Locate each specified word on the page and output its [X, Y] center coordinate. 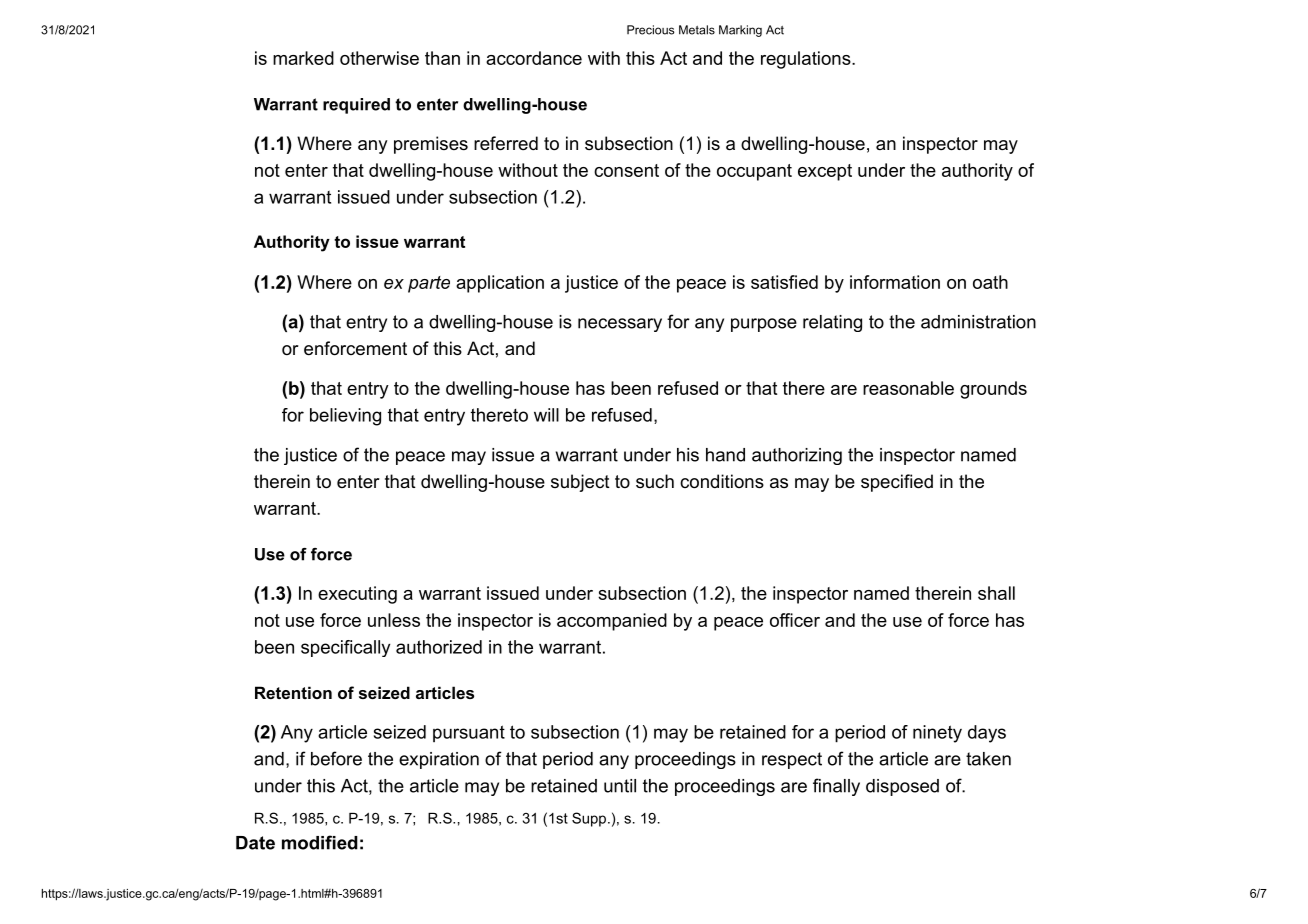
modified [320, 842]
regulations [806, 60]
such [655, 481]
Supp [590, 819]
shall [996, 593]
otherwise [379, 58]
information [895, 282]
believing [345, 417]
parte [429, 284]
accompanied [612, 622]
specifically [345, 648]
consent [626, 170]
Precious [651, 30]
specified [897, 483]
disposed [902, 787]
